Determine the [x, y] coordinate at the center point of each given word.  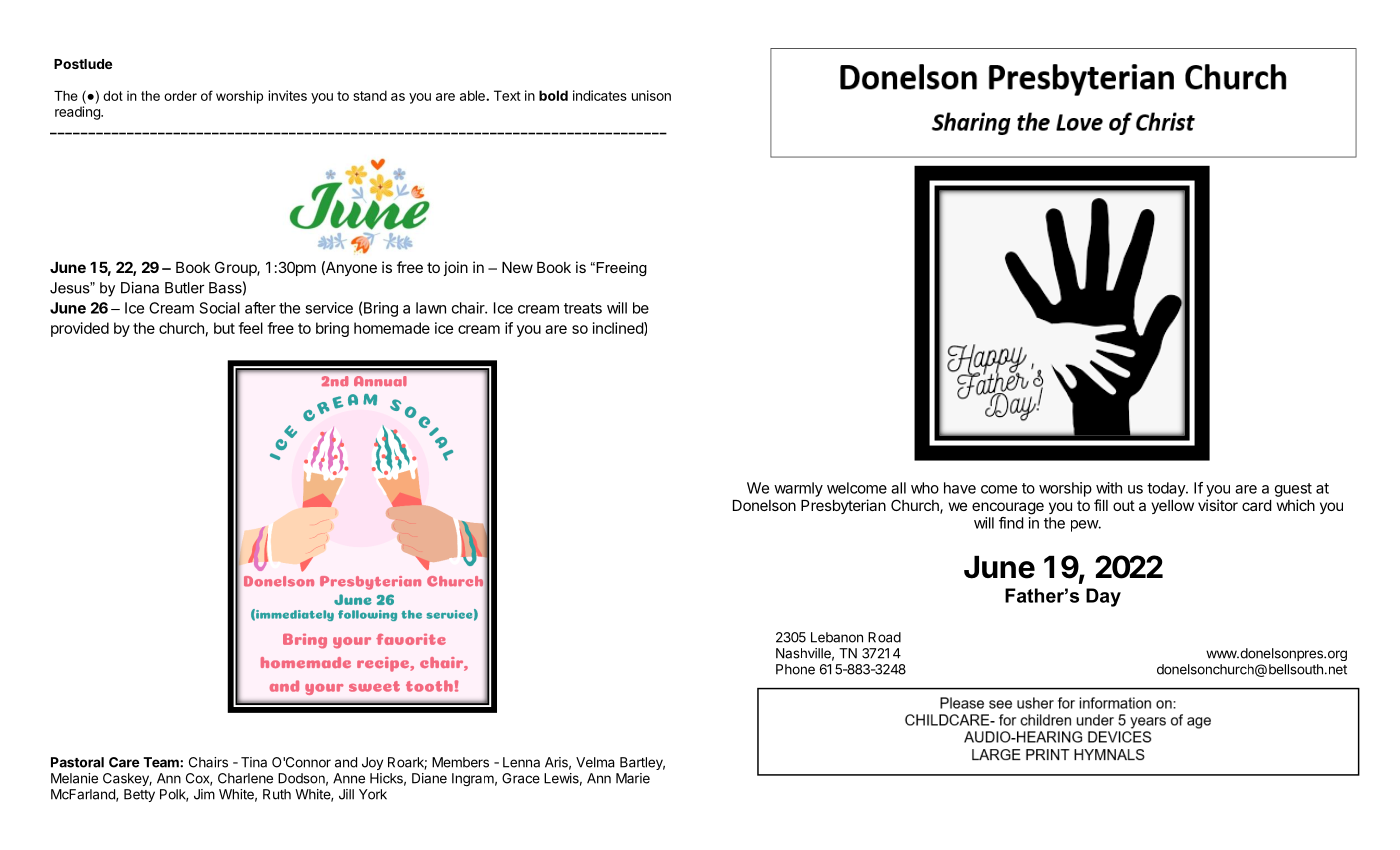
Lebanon [837, 637]
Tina [254, 762]
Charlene [245, 778]
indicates [600, 95]
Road [884, 637]
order [180, 96]
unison [651, 95]
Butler [184, 288]
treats [583, 308]
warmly [798, 489]
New [517, 267]
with [1109, 488]
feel [250, 328]
